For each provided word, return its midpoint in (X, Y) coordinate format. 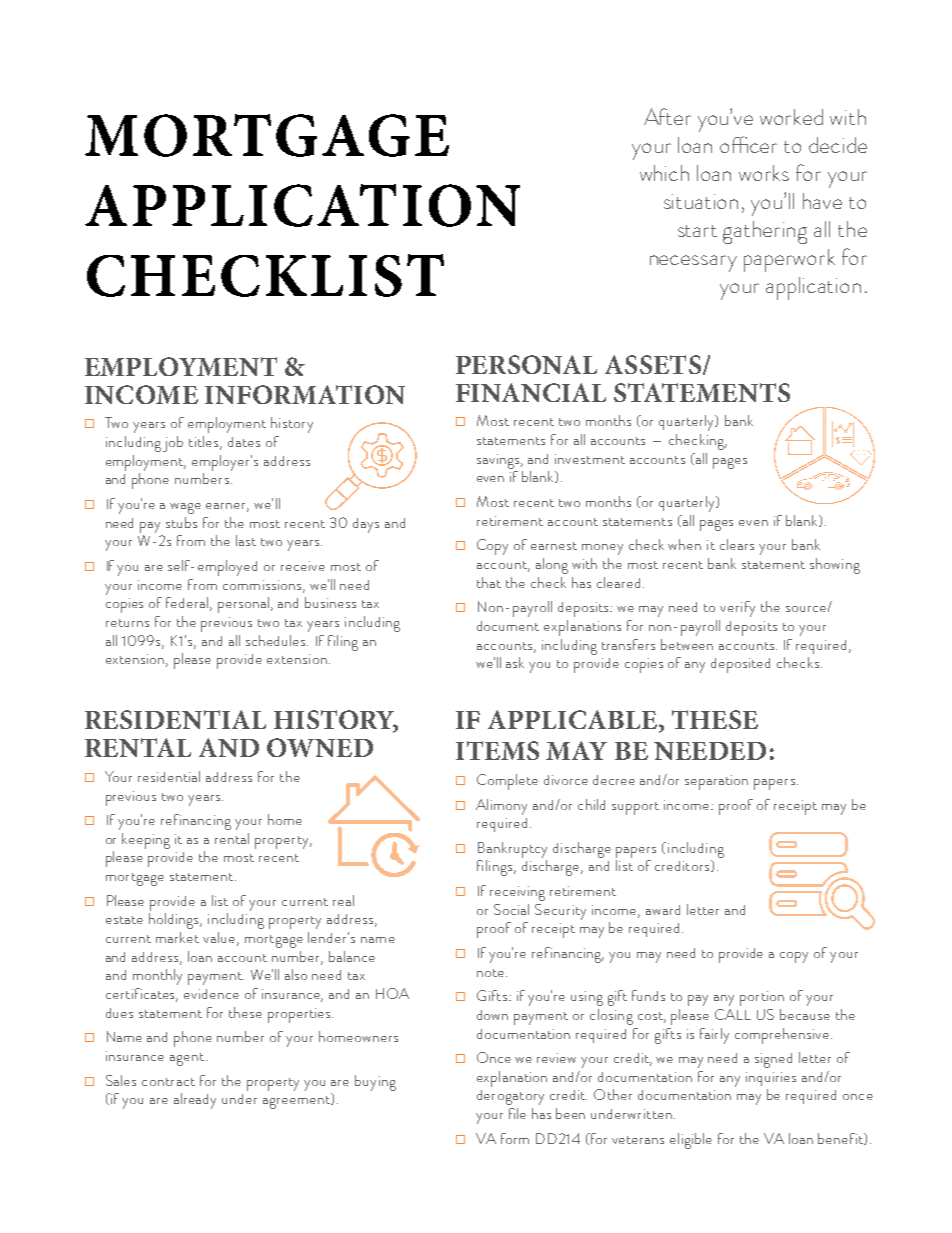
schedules (277, 640)
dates (244, 442)
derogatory (510, 1097)
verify (737, 609)
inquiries (771, 1079)
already (195, 1101)
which (664, 173)
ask (515, 662)
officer (748, 144)
